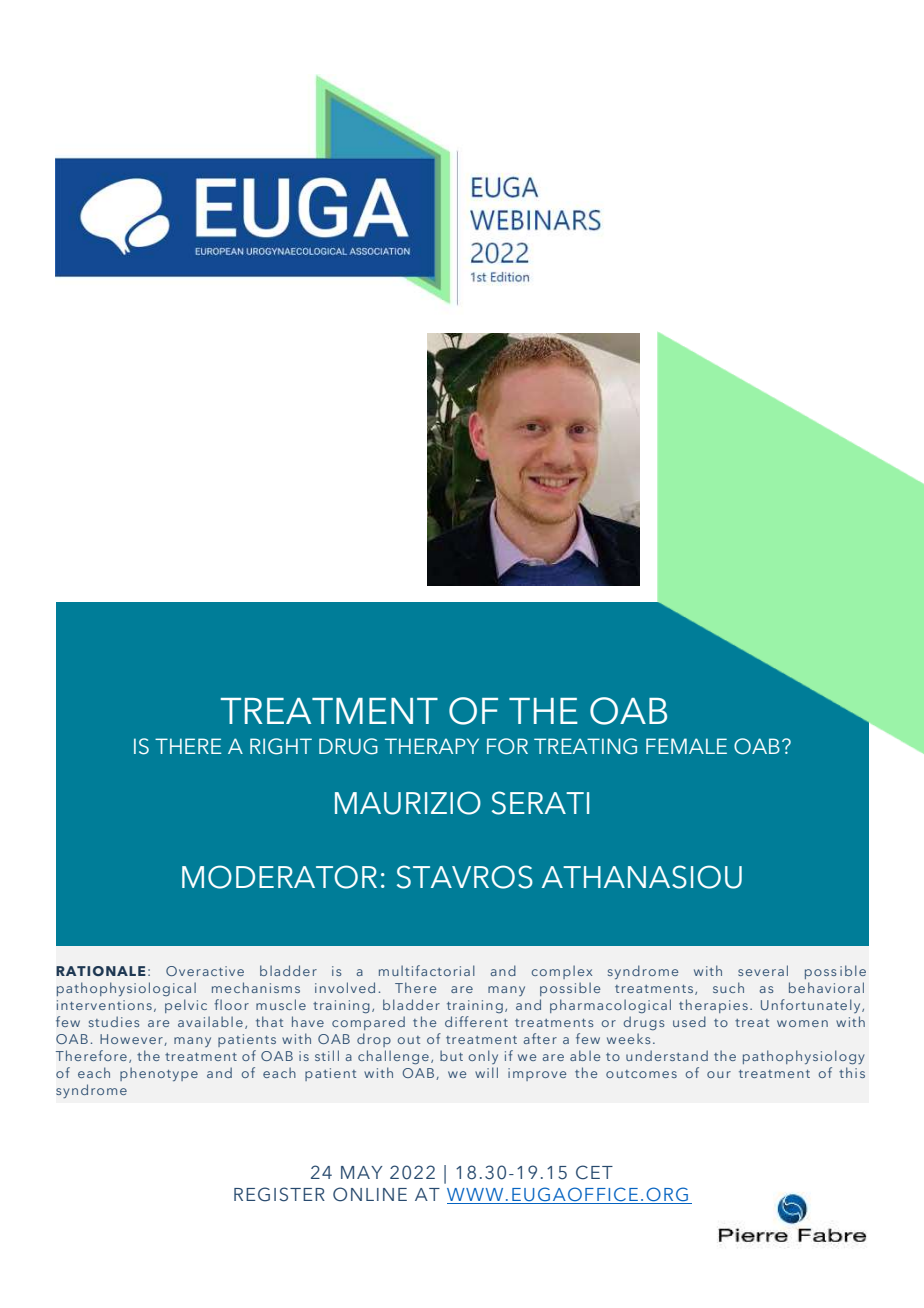  What do you see at coordinates (279, 1194) in the screenshot?
I see `REGISTER` at bounding box center [279, 1194].
